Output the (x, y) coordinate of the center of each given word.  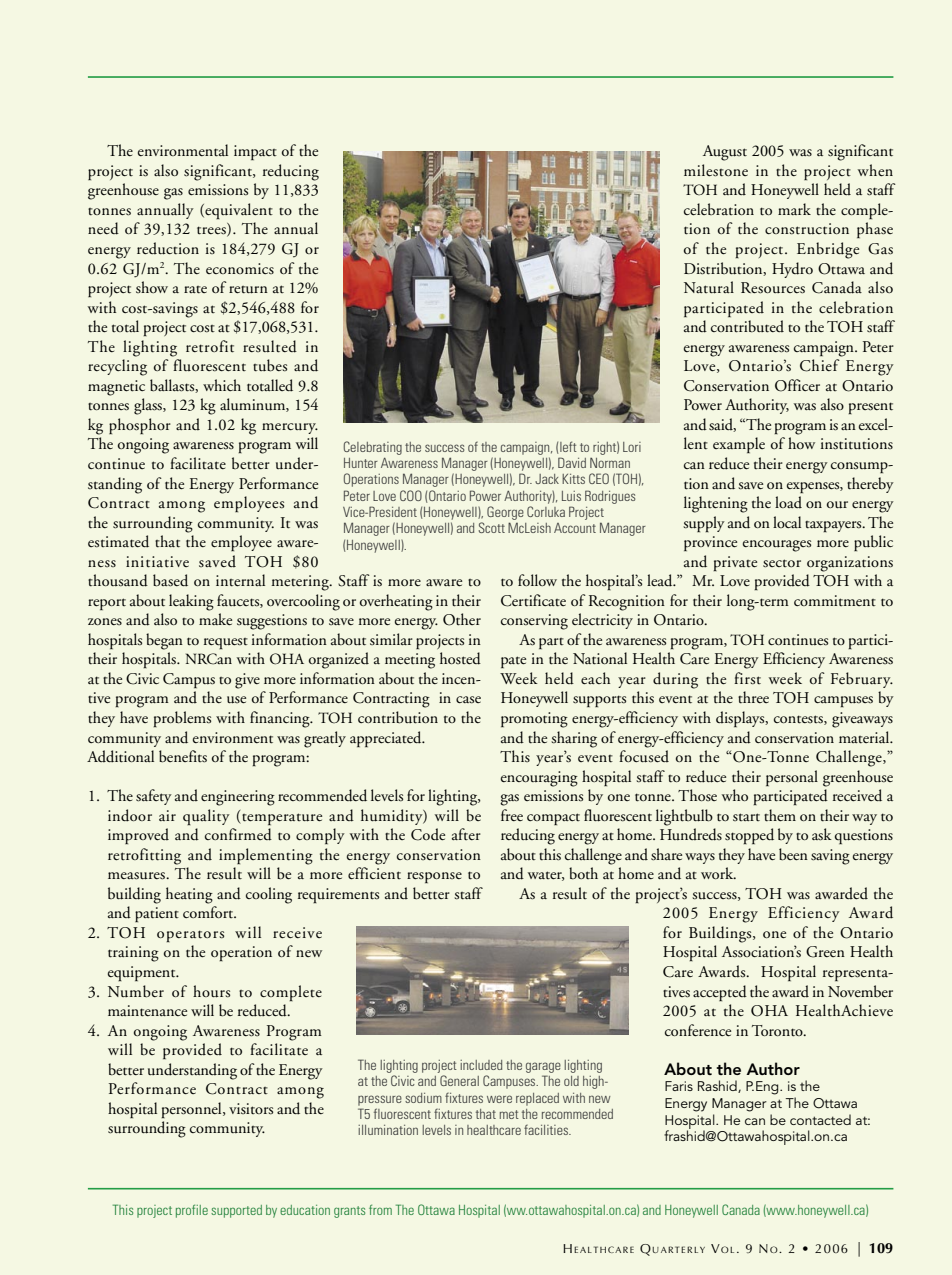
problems (182, 719)
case (468, 700)
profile (192, 1211)
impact (255, 152)
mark (794, 209)
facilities (547, 1130)
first (747, 678)
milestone (716, 170)
